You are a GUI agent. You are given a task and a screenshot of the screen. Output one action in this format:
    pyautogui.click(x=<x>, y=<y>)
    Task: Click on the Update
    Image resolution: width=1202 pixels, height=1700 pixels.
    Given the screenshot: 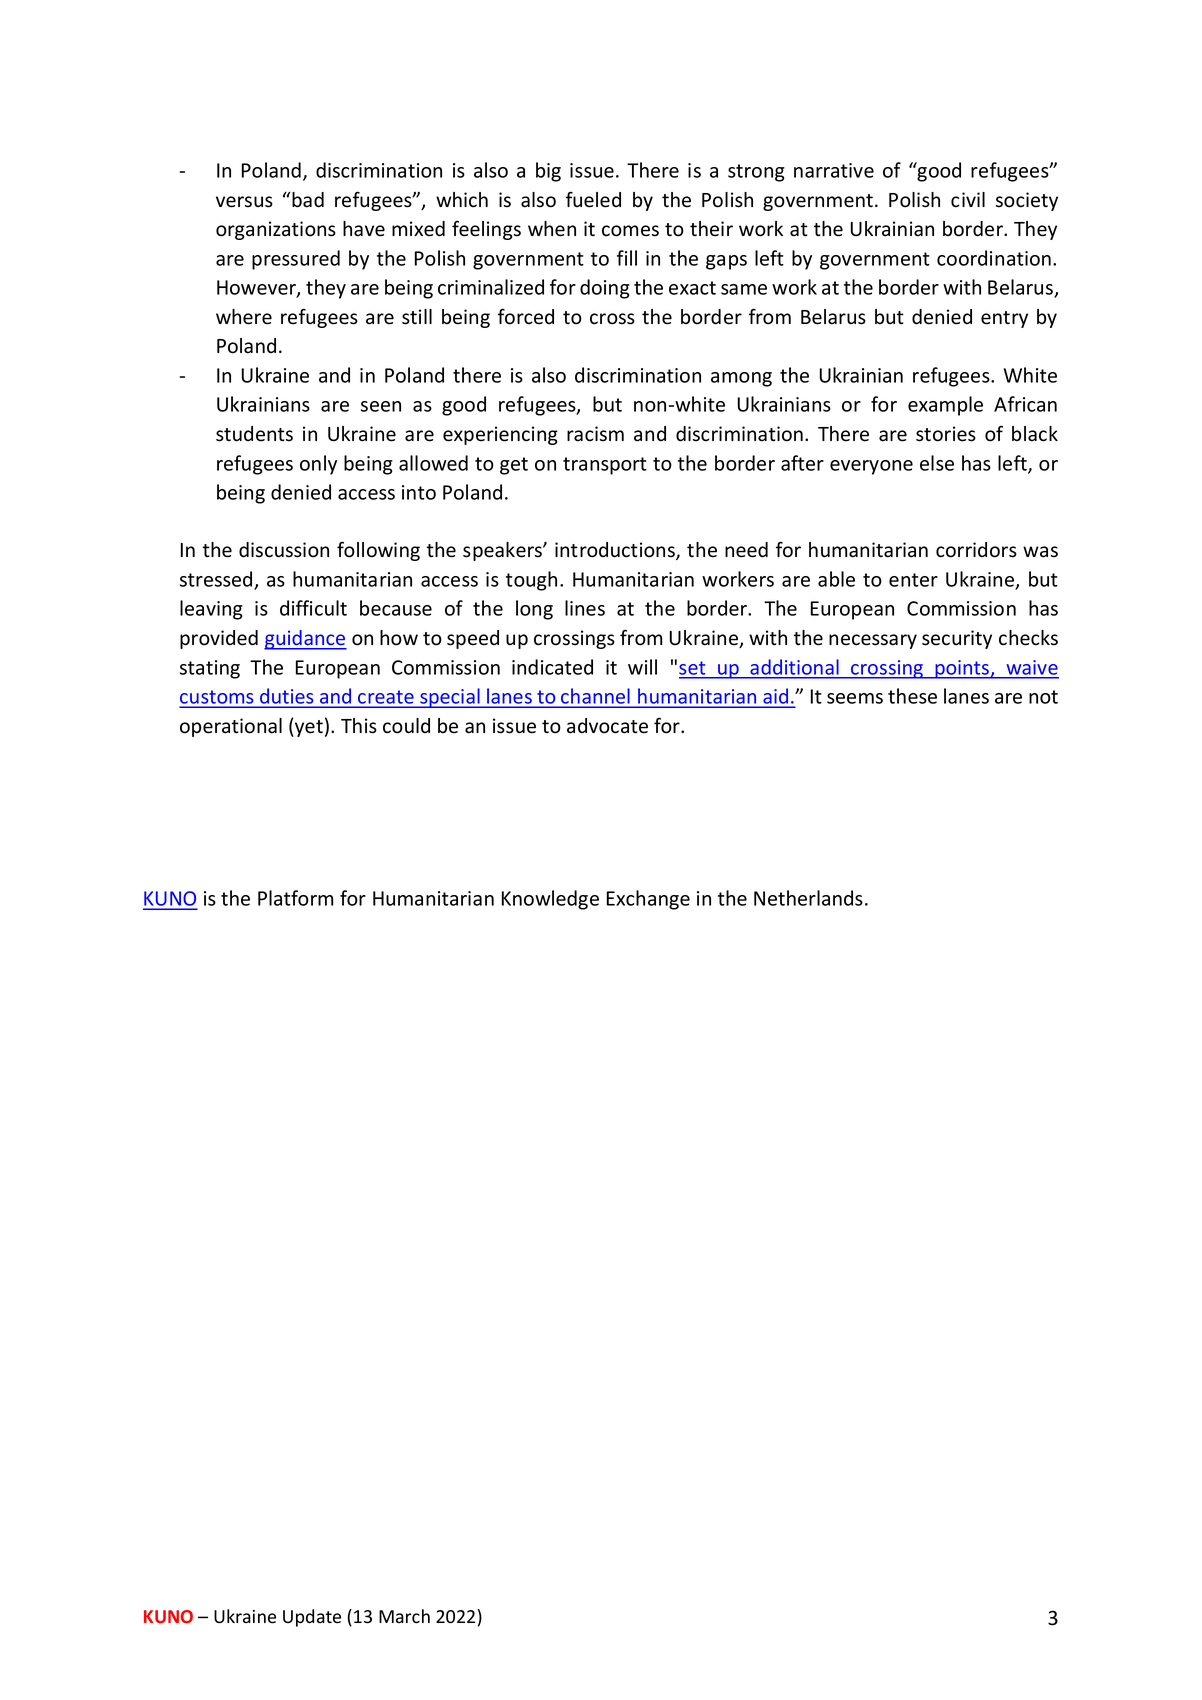 What is the action you would take?
    pyautogui.click(x=312, y=1618)
